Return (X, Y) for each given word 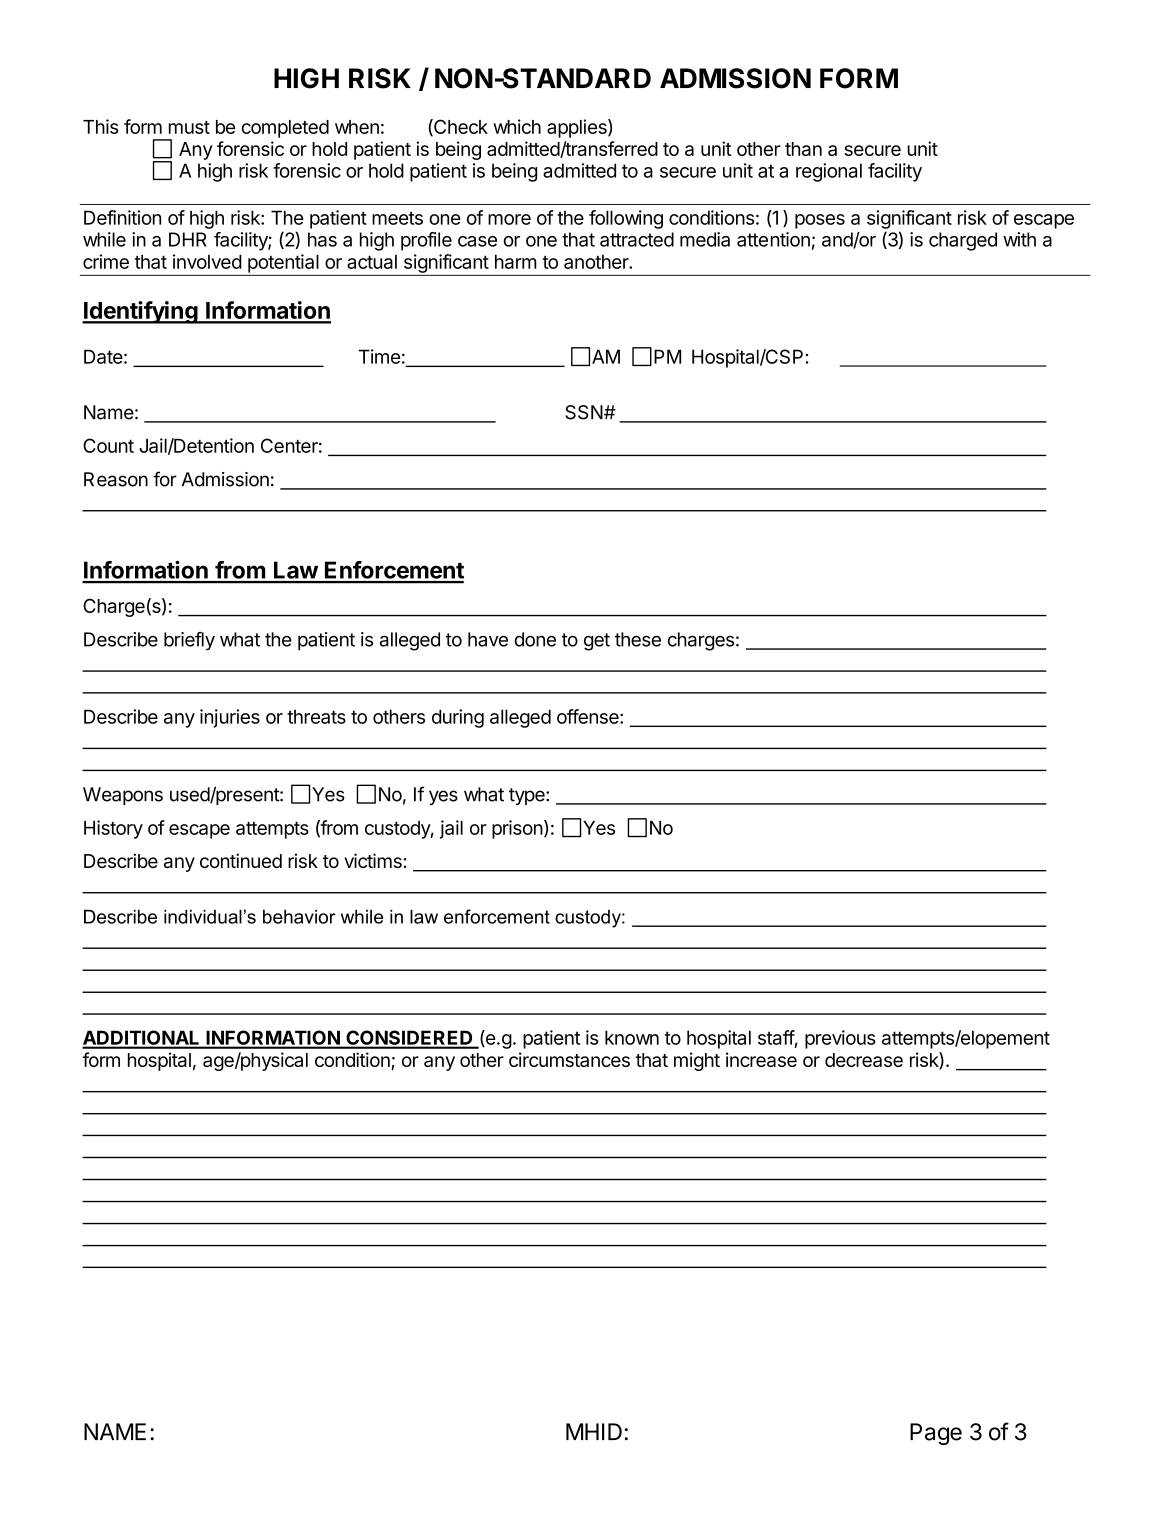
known (632, 1037)
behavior (299, 916)
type (528, 796)
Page (936, 1434)
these (638, 639)
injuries (230, 718)
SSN (584, 412)
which (517, 126)
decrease (864, 1060)
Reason (116, 479)
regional (829, 172)
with (1019, 239)
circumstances (569, 1059)
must (189, 127)
